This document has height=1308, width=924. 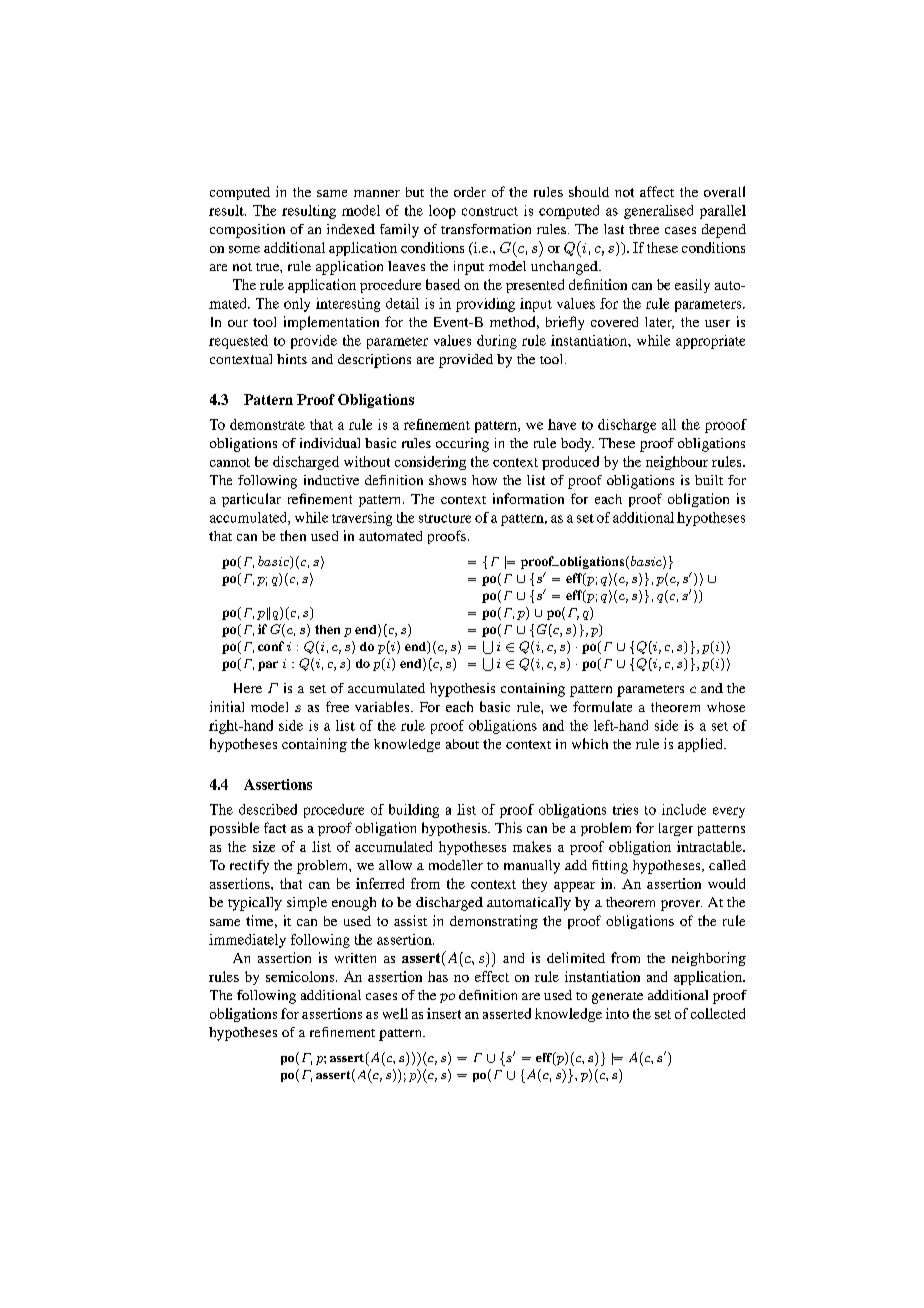 I want to click on semicolons, so click(x=300, y=976).
